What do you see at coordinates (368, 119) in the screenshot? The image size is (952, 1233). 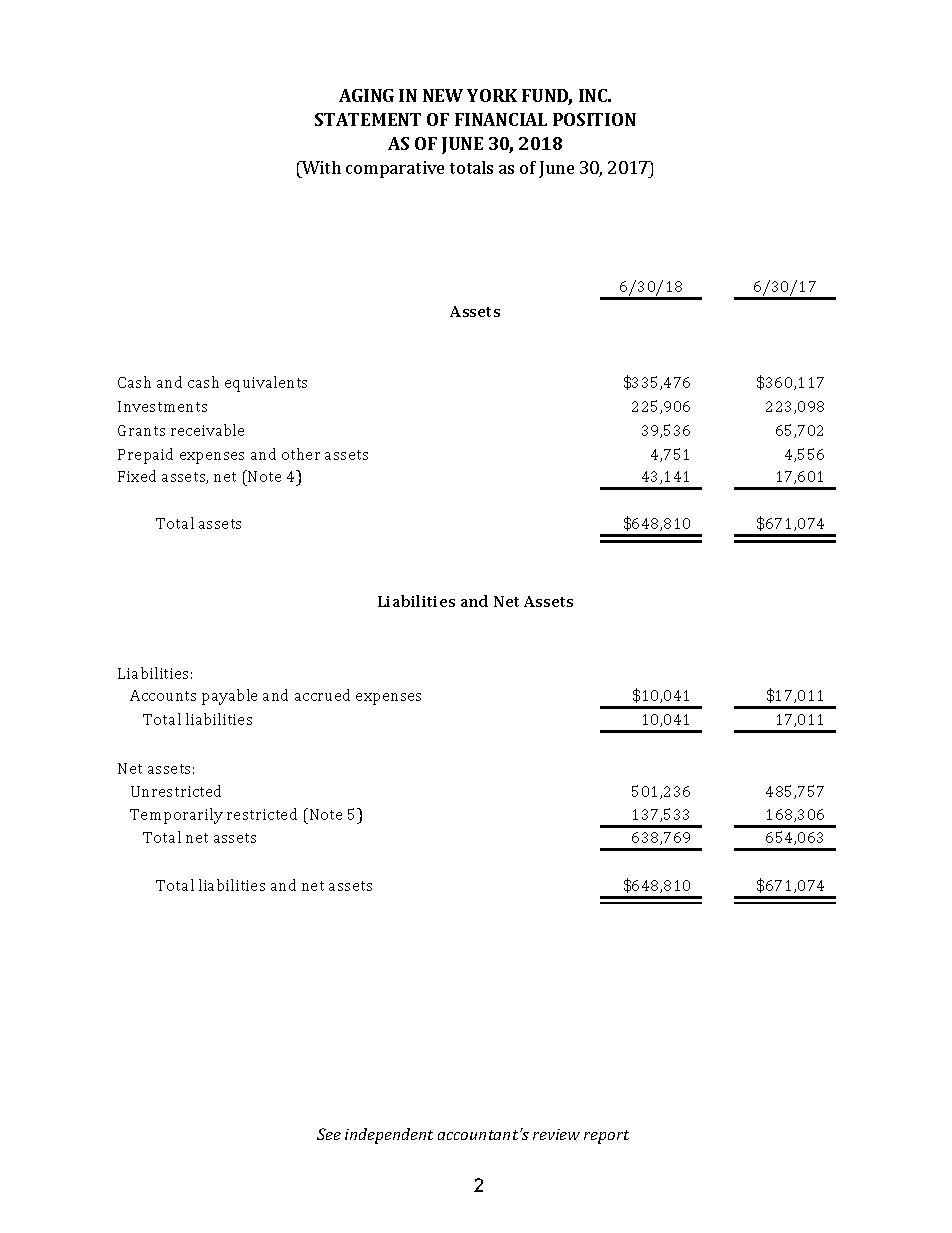 I see `STATEMENT` at bounding box center [368, 119].
